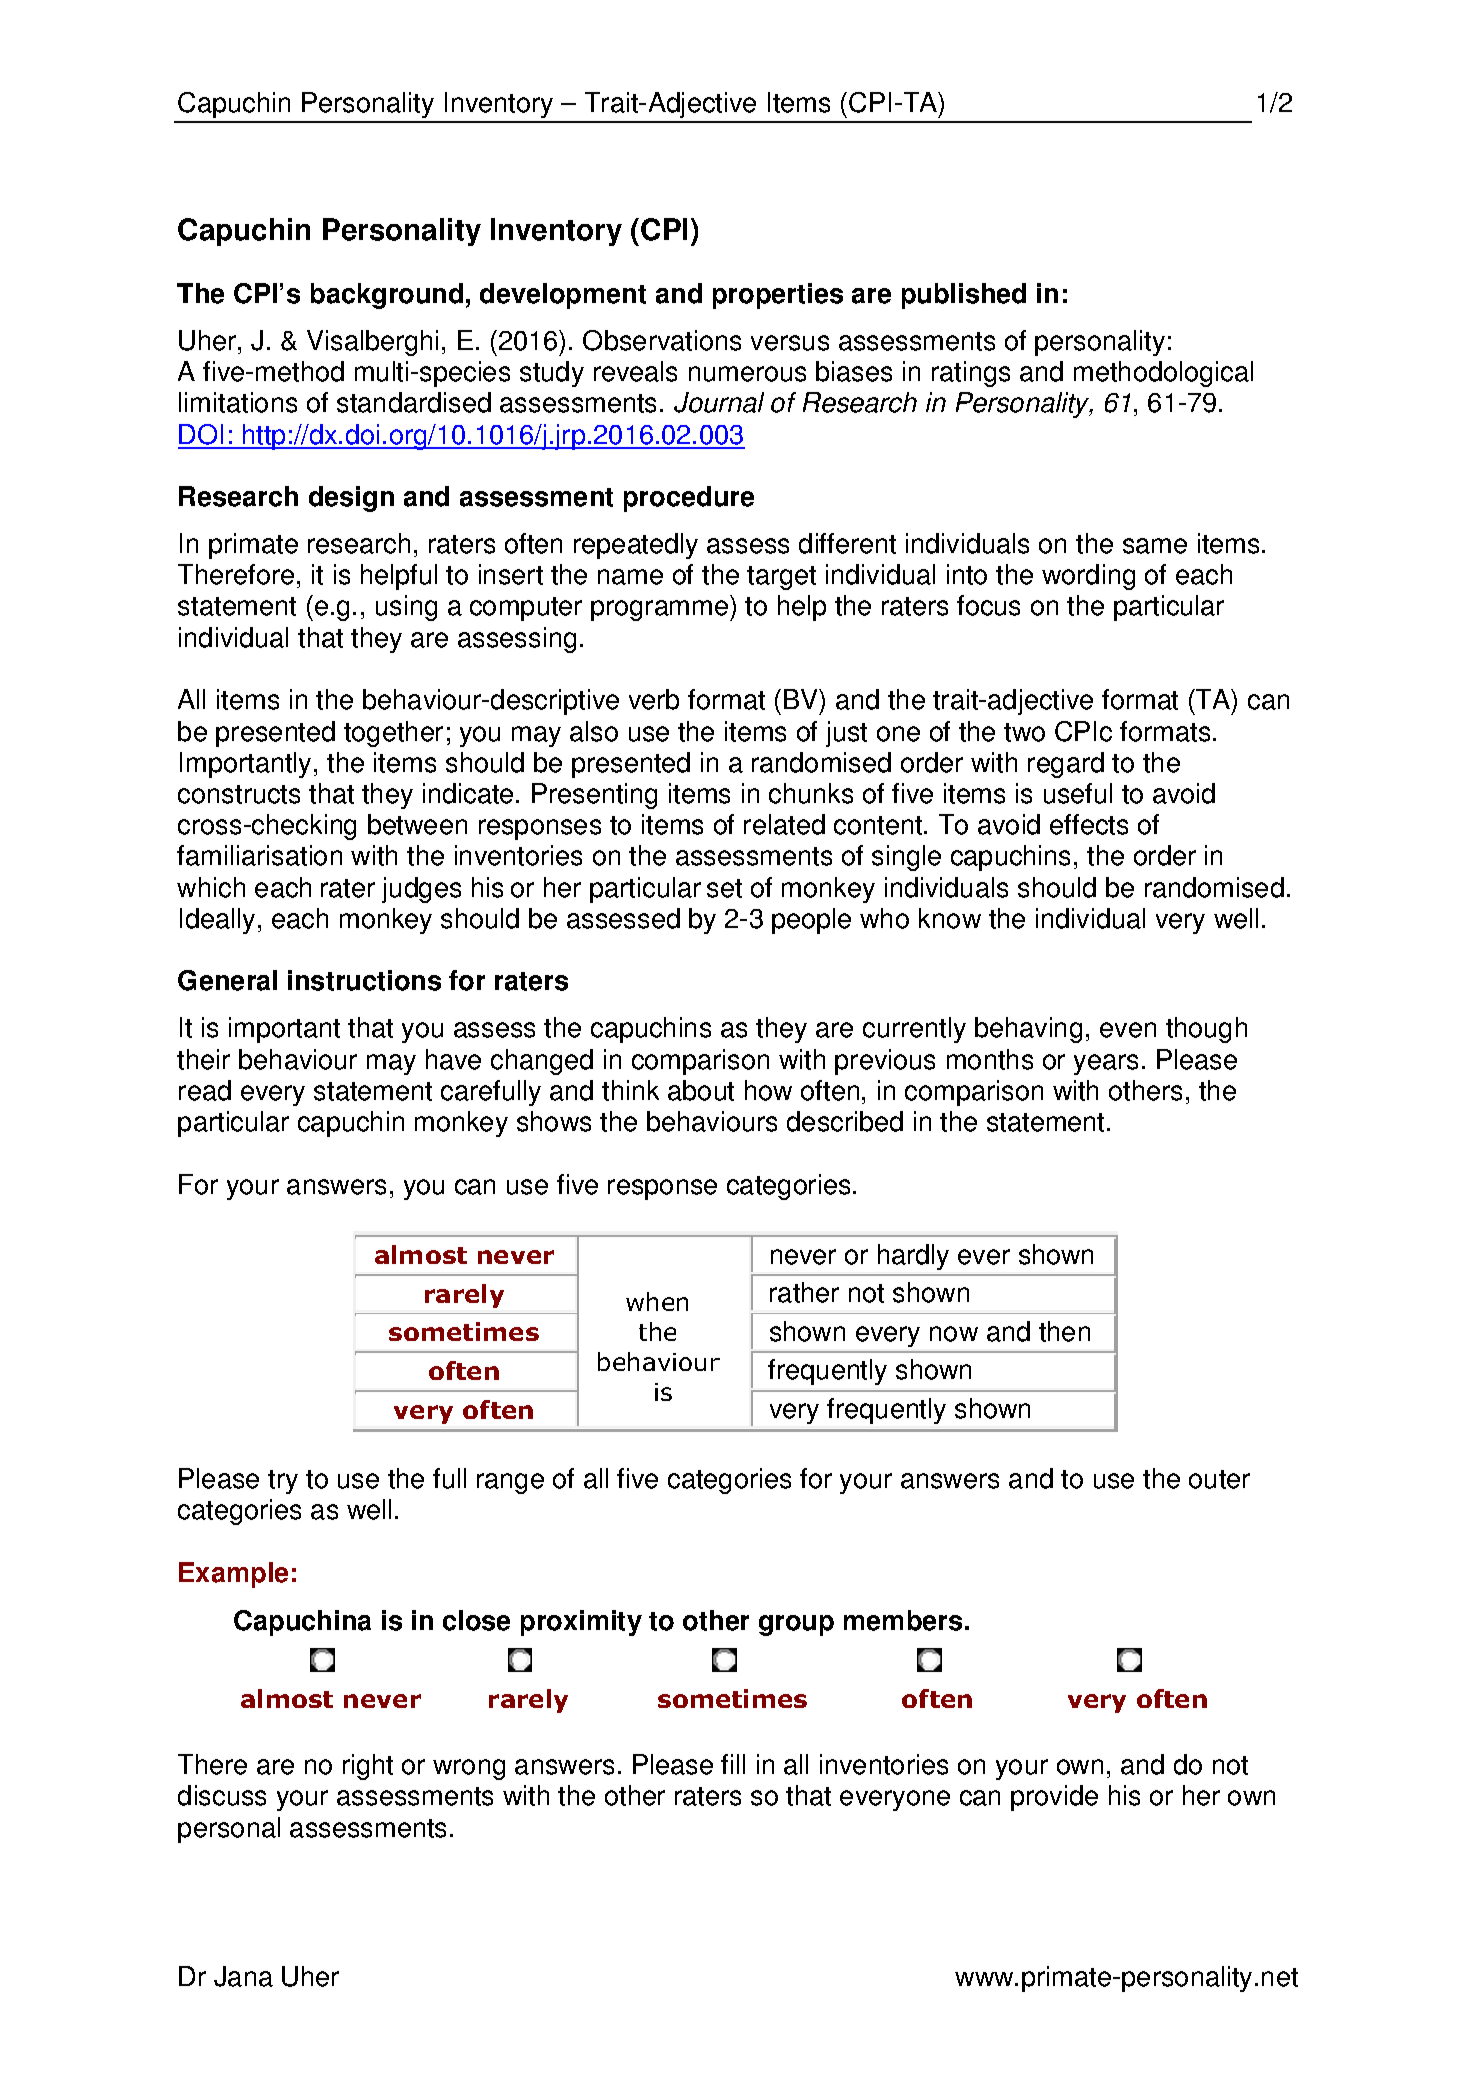 The width and height of the screenshot is (1470, 2080). Describe the element at coordinates (243, 1976) in the screenshot. I see `Jana` at that location.
